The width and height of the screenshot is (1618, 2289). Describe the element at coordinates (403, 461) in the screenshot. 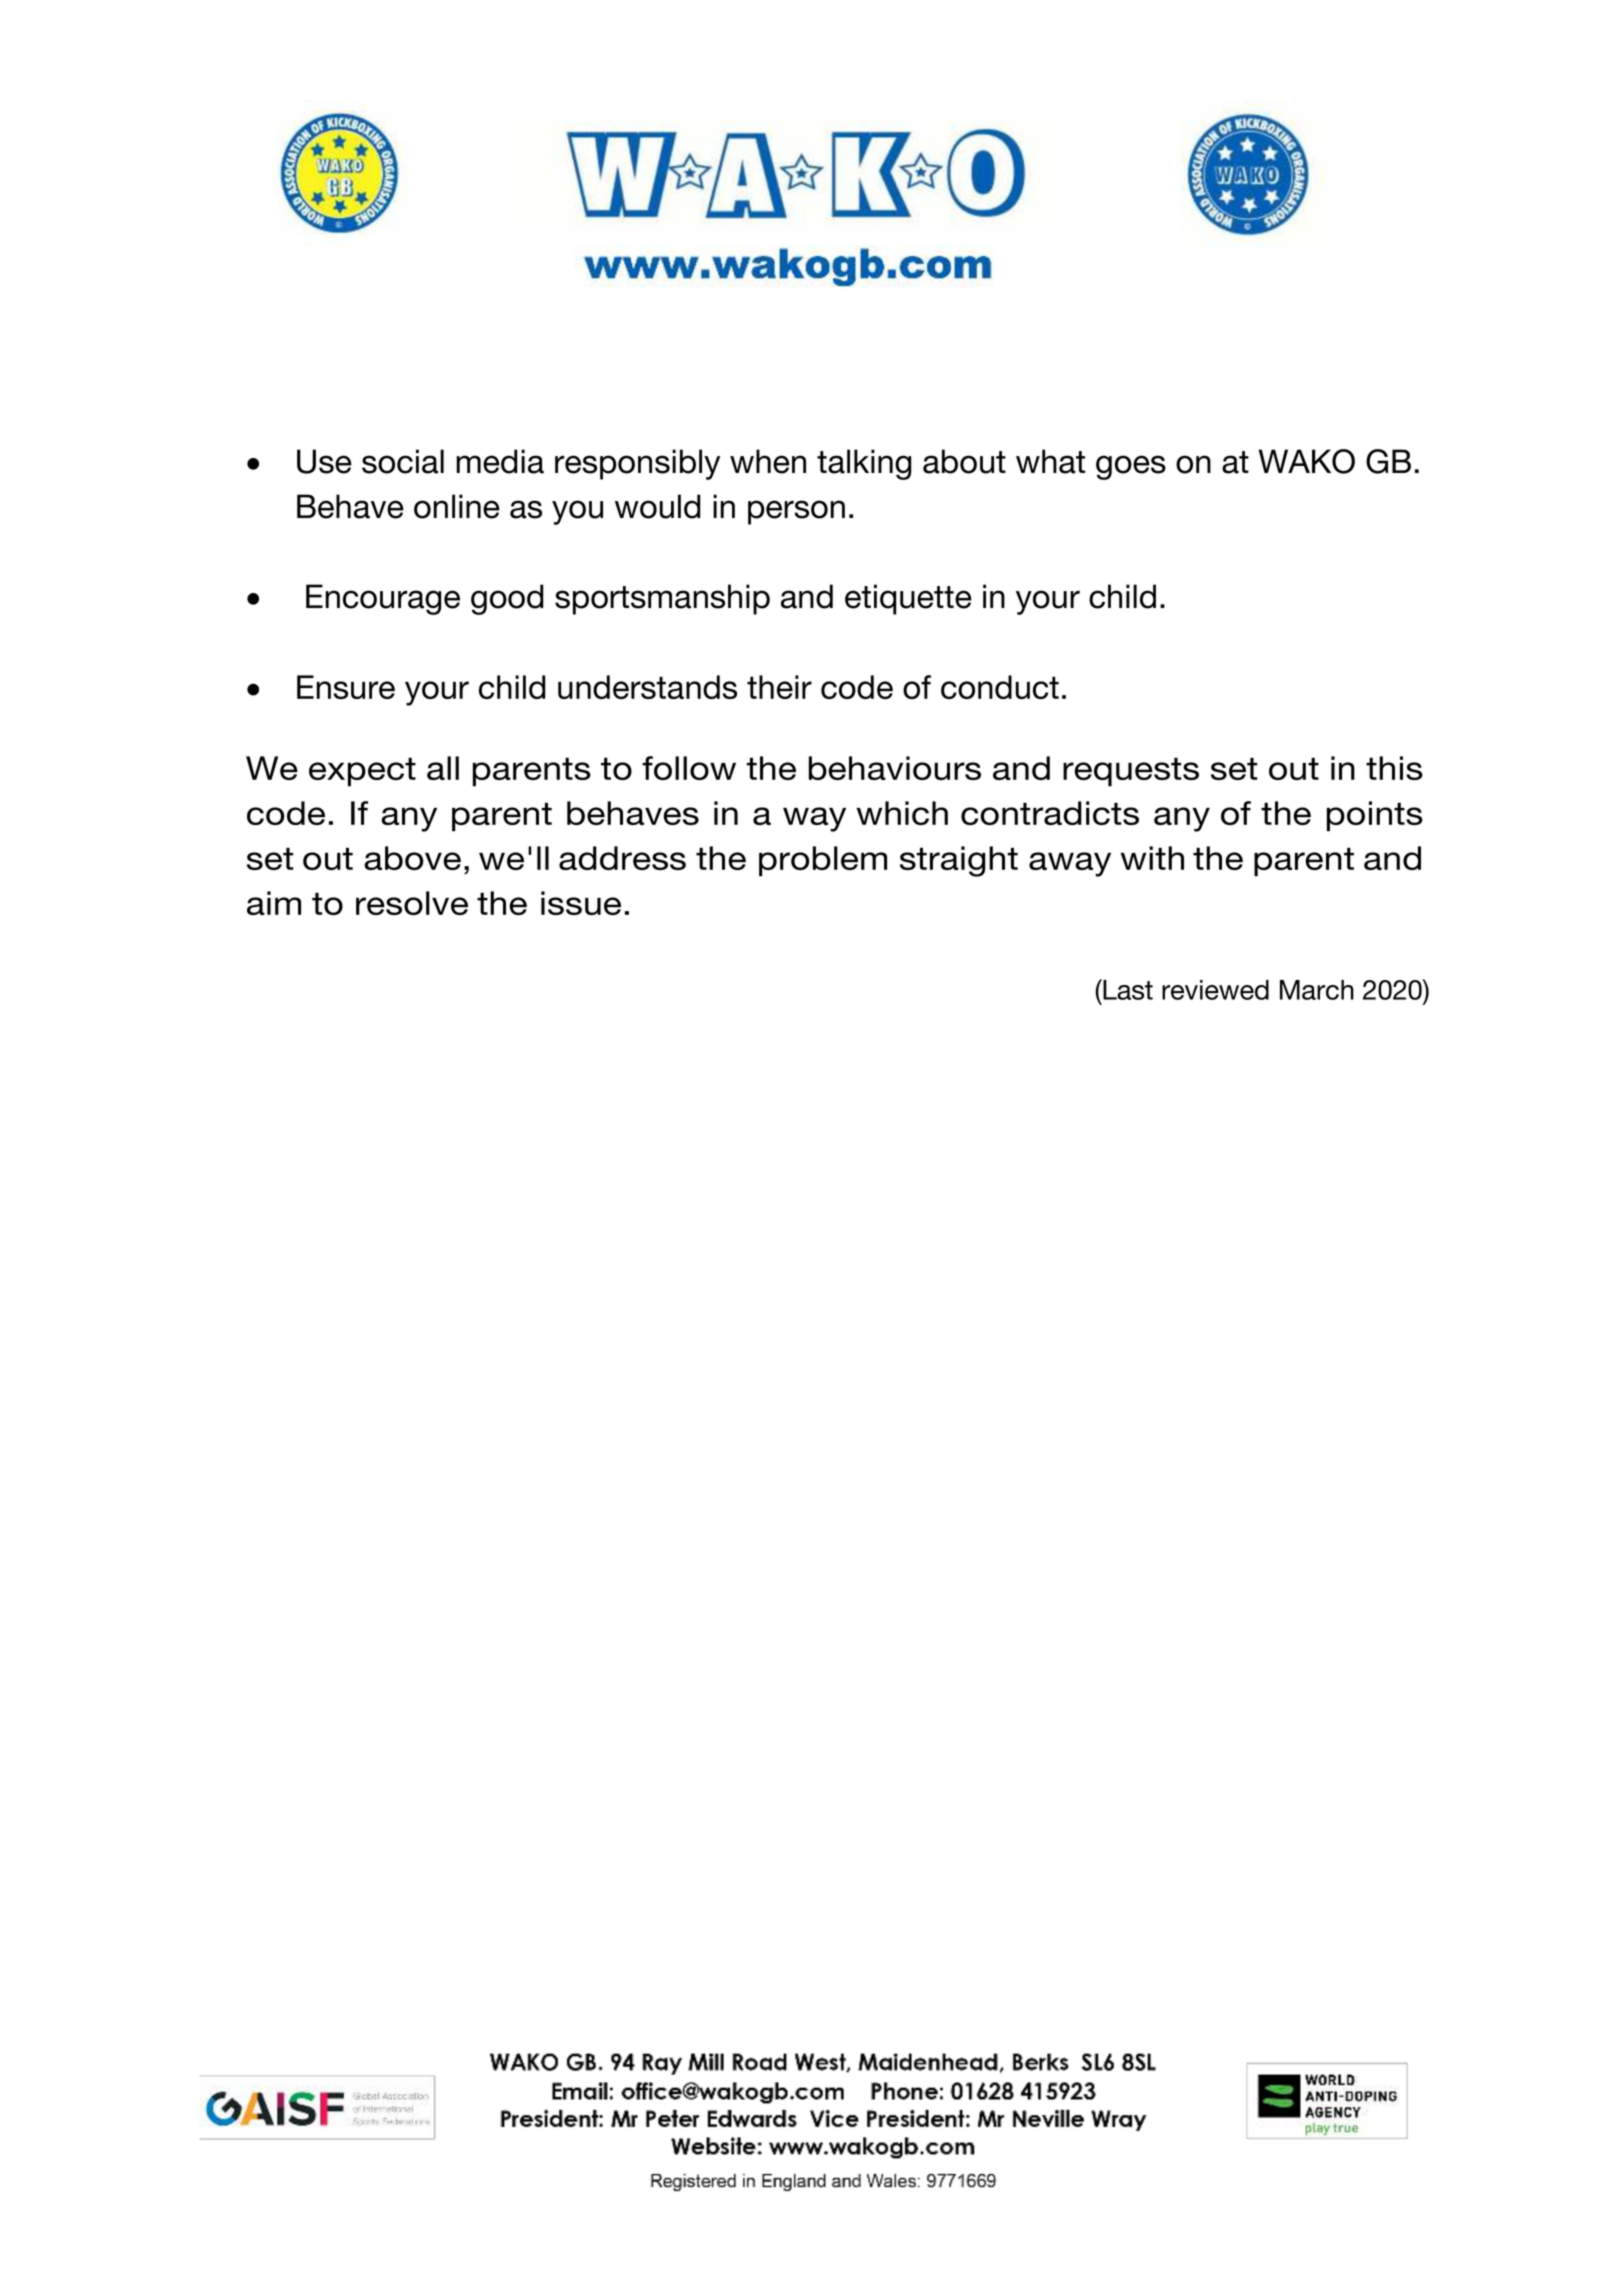

I see `social` at that location.
